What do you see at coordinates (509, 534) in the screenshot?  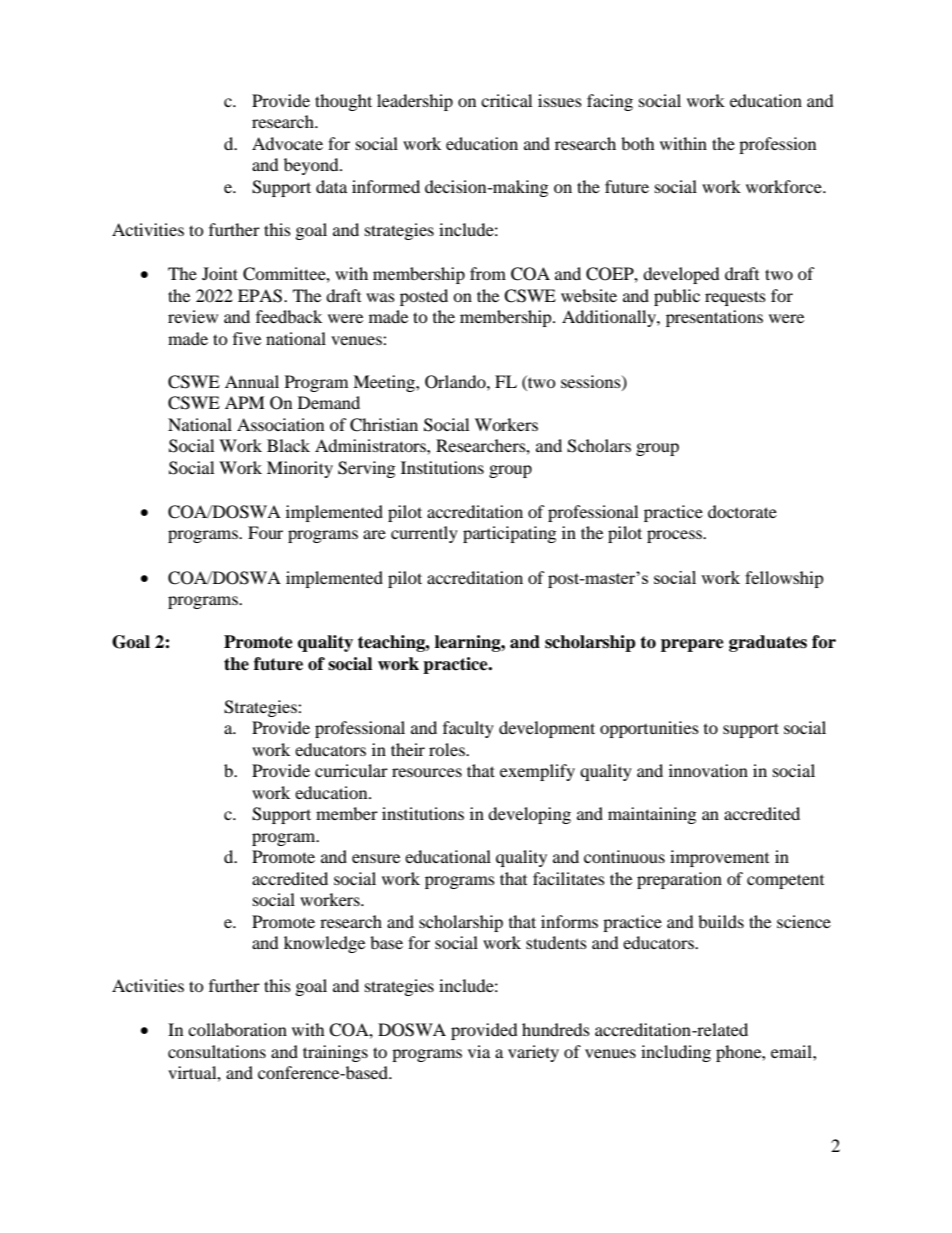 I see `participating` at bounding box center [509, 534].
